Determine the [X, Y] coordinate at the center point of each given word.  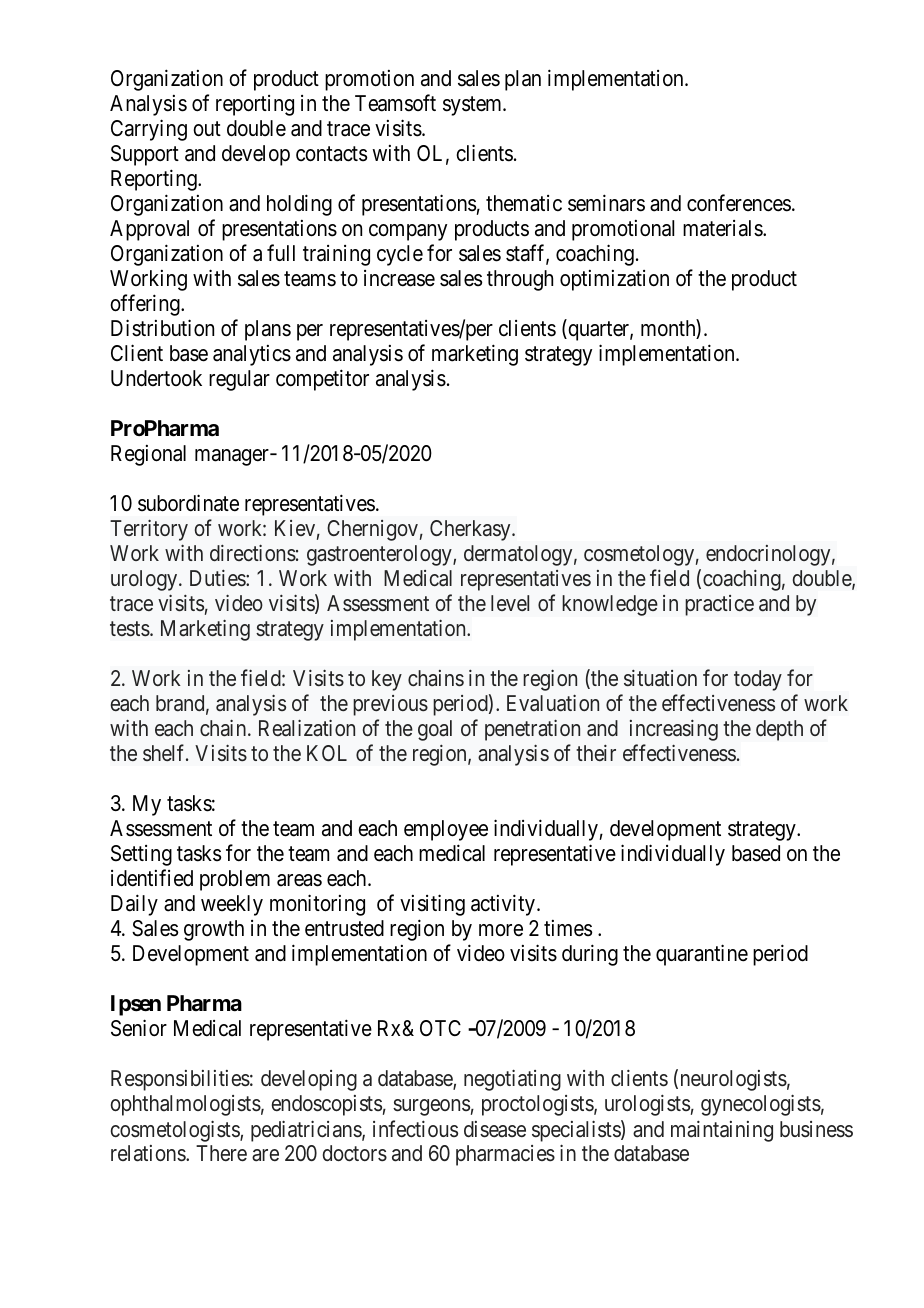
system [473, 106]
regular [239, 380]
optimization [614, 280]
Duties [218, 578]
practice [719, 605]
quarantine [702, 955]
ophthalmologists [186, 1105]
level [510, 603]
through [520, 280]
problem [235, 880]
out [207, 129]
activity [503, 905]
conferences [739, 203]
